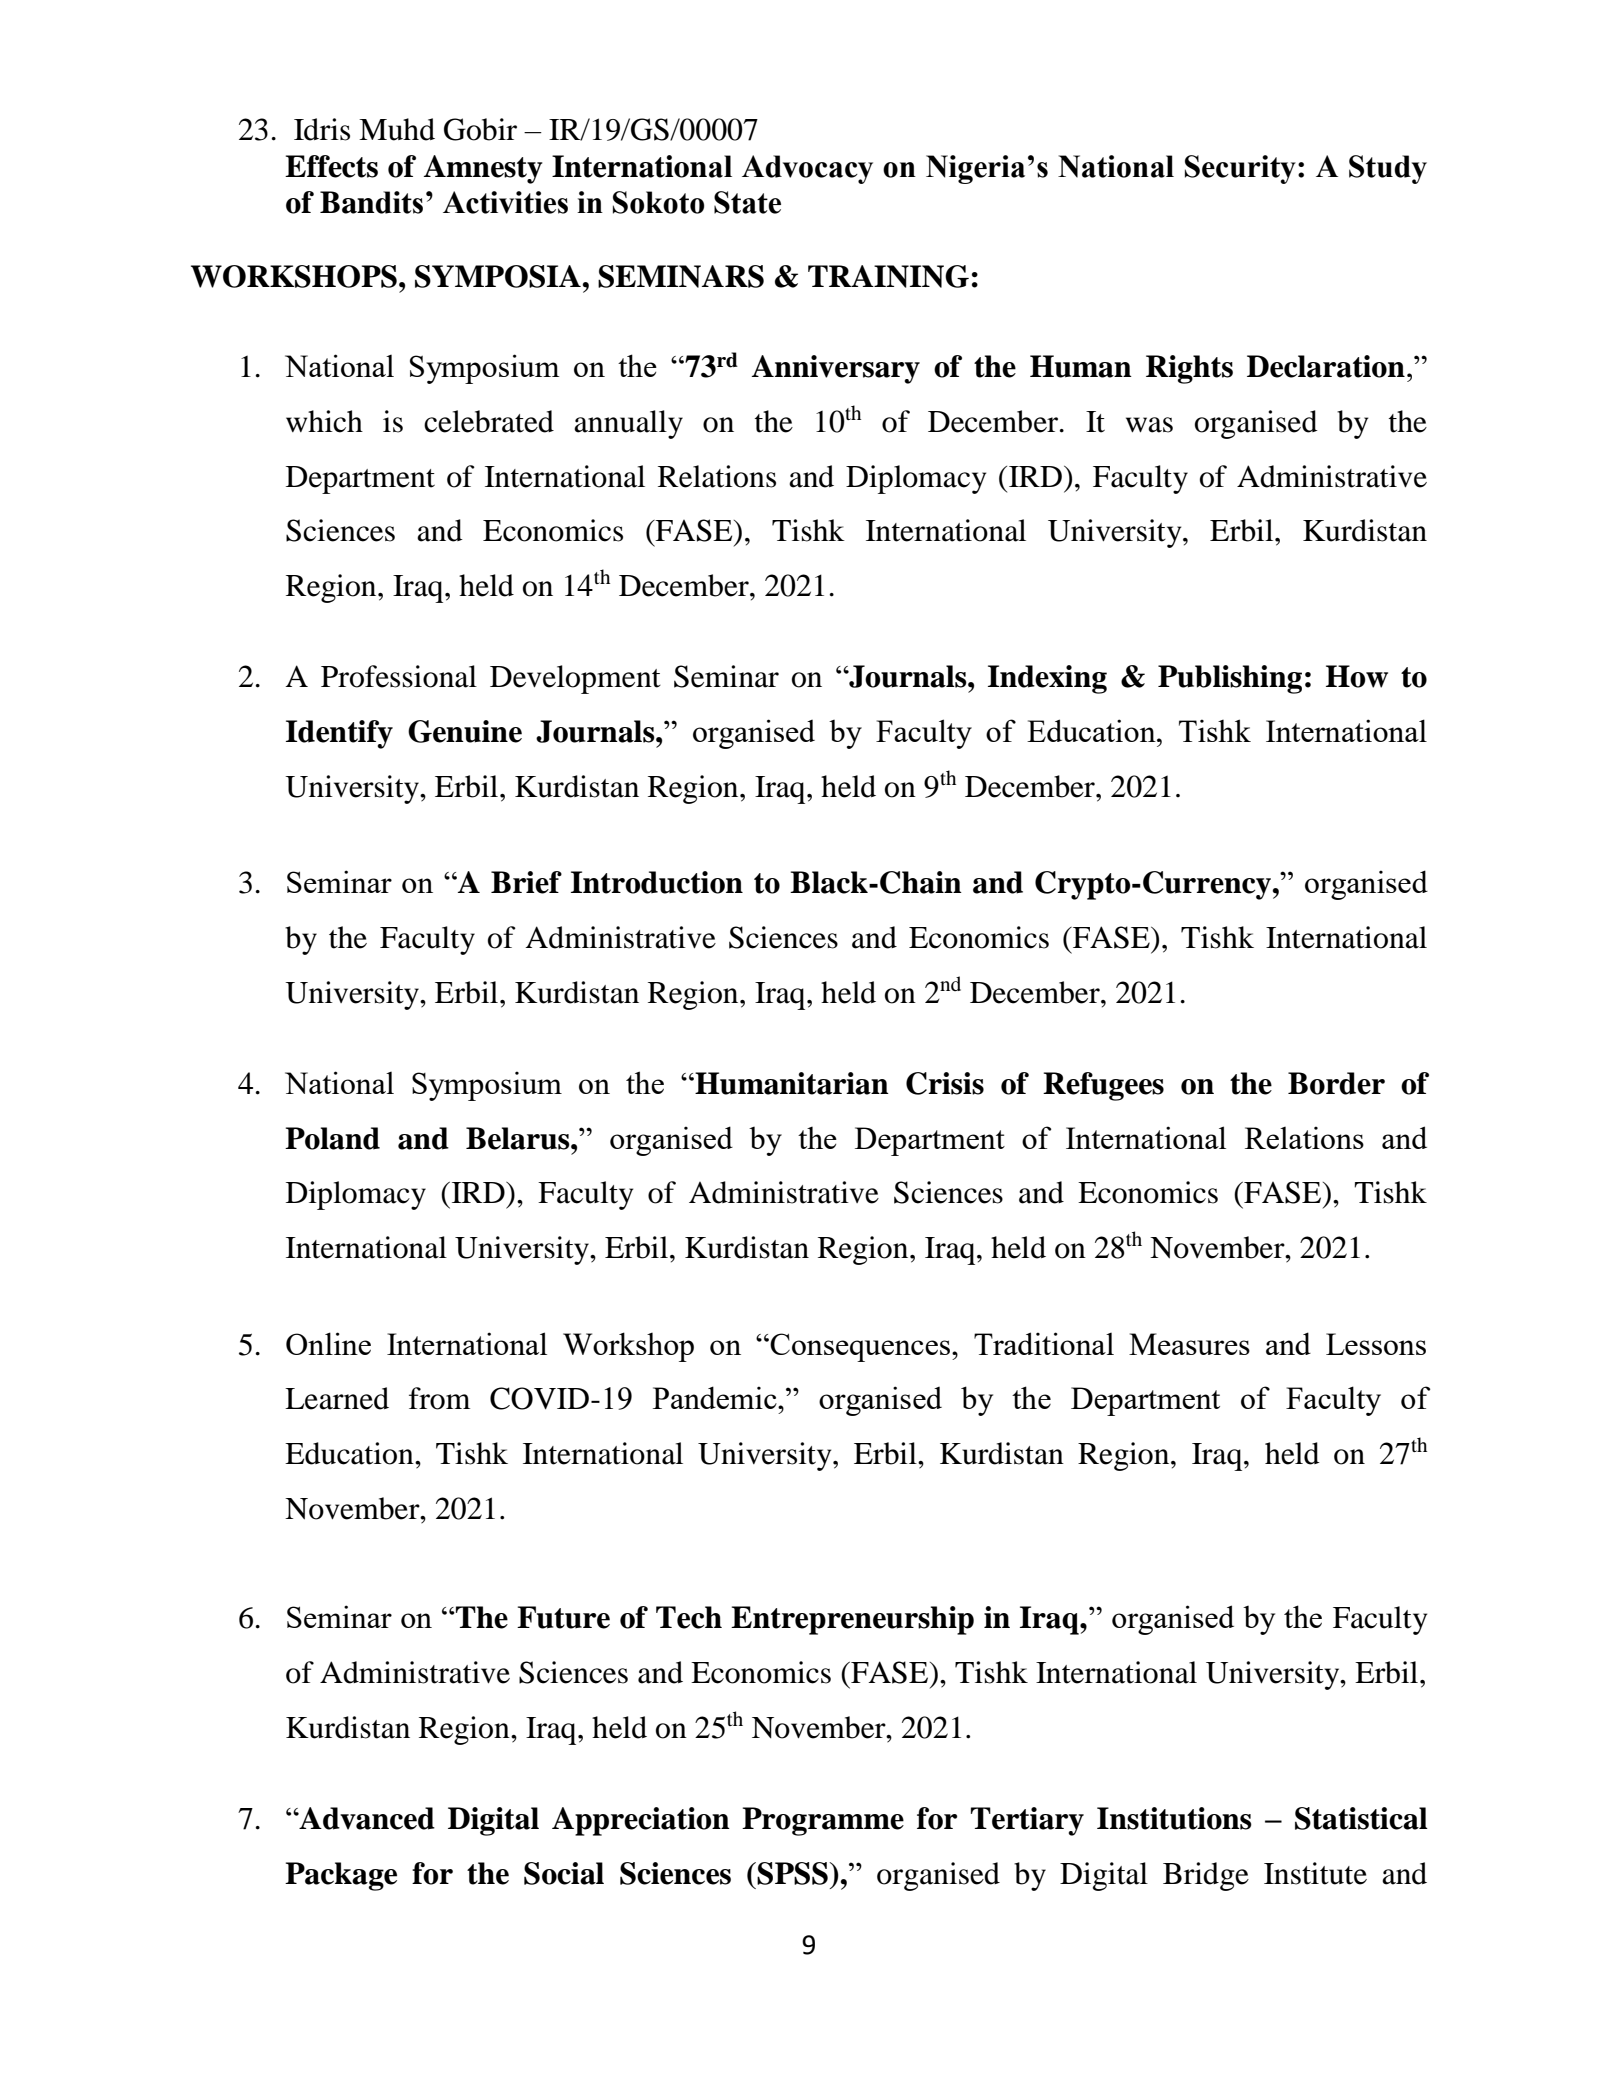 The width and height of the image is (1618, 2093). What do you see at coordinates (1047, 679) in the image?
I see `Indexing` at bounding box center [1047, 679].
